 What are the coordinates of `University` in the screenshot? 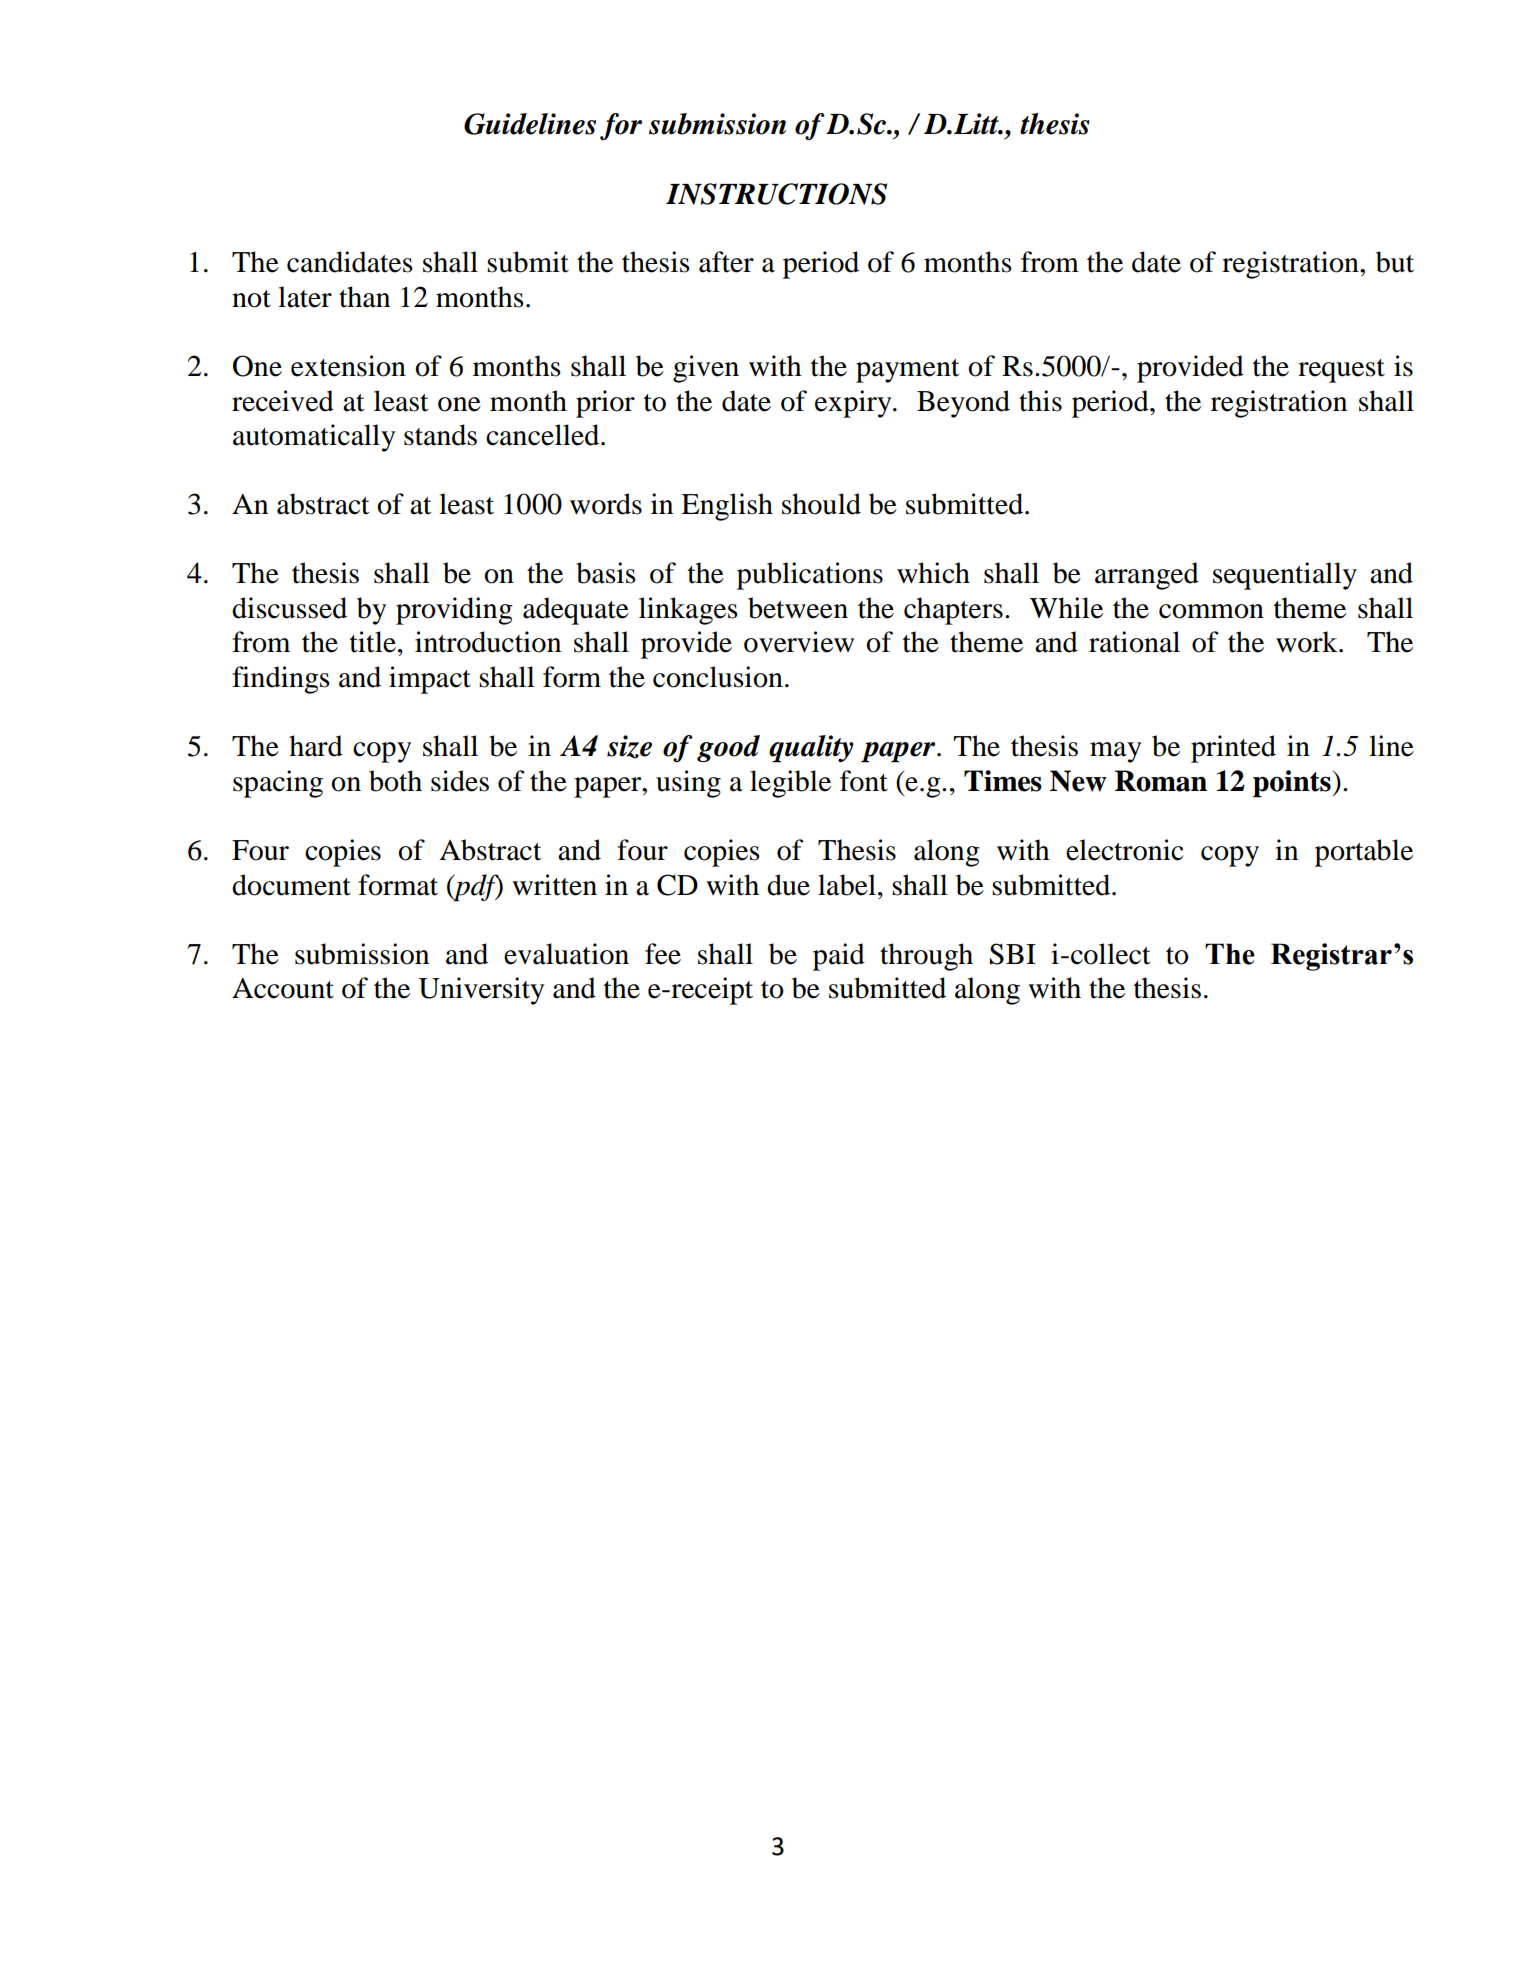 It's located at (481, 991).
